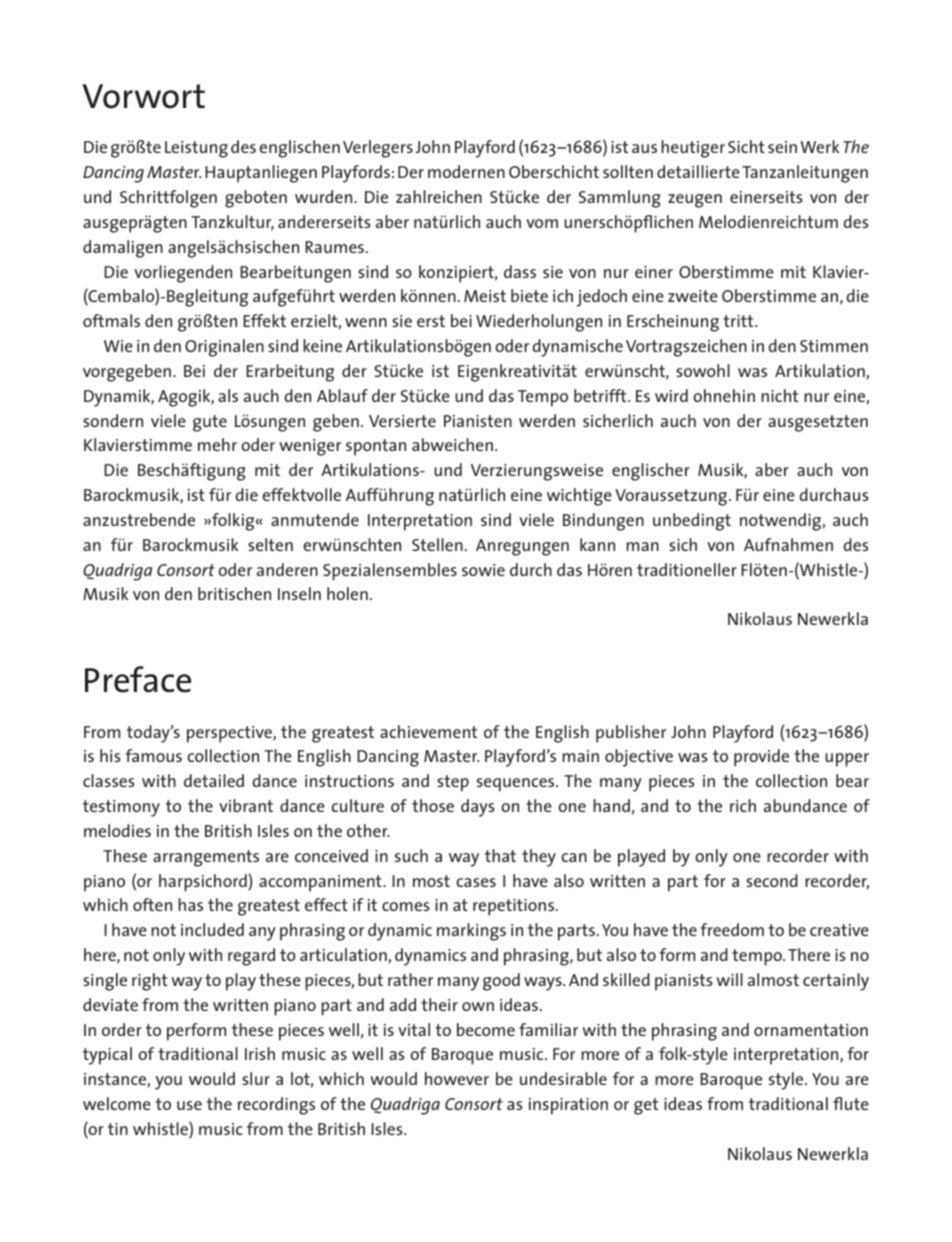 The height and width of the page is (1242, 952). What do you see at coordinates (189, 1105) in the page?
I see `use` at bounding box center [189, 1105].
